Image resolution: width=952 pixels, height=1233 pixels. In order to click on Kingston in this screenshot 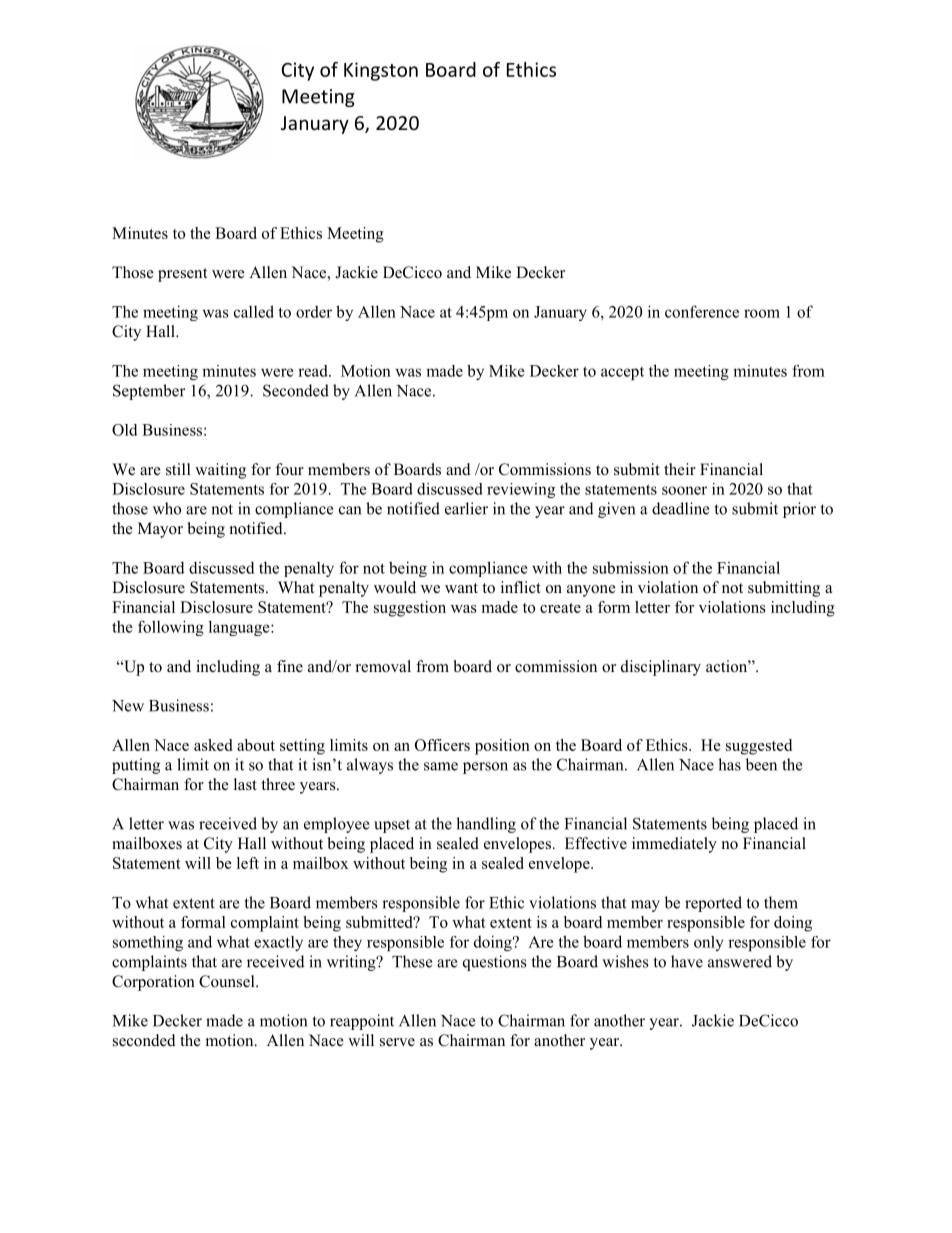, I will do `click(381, 71)`.
